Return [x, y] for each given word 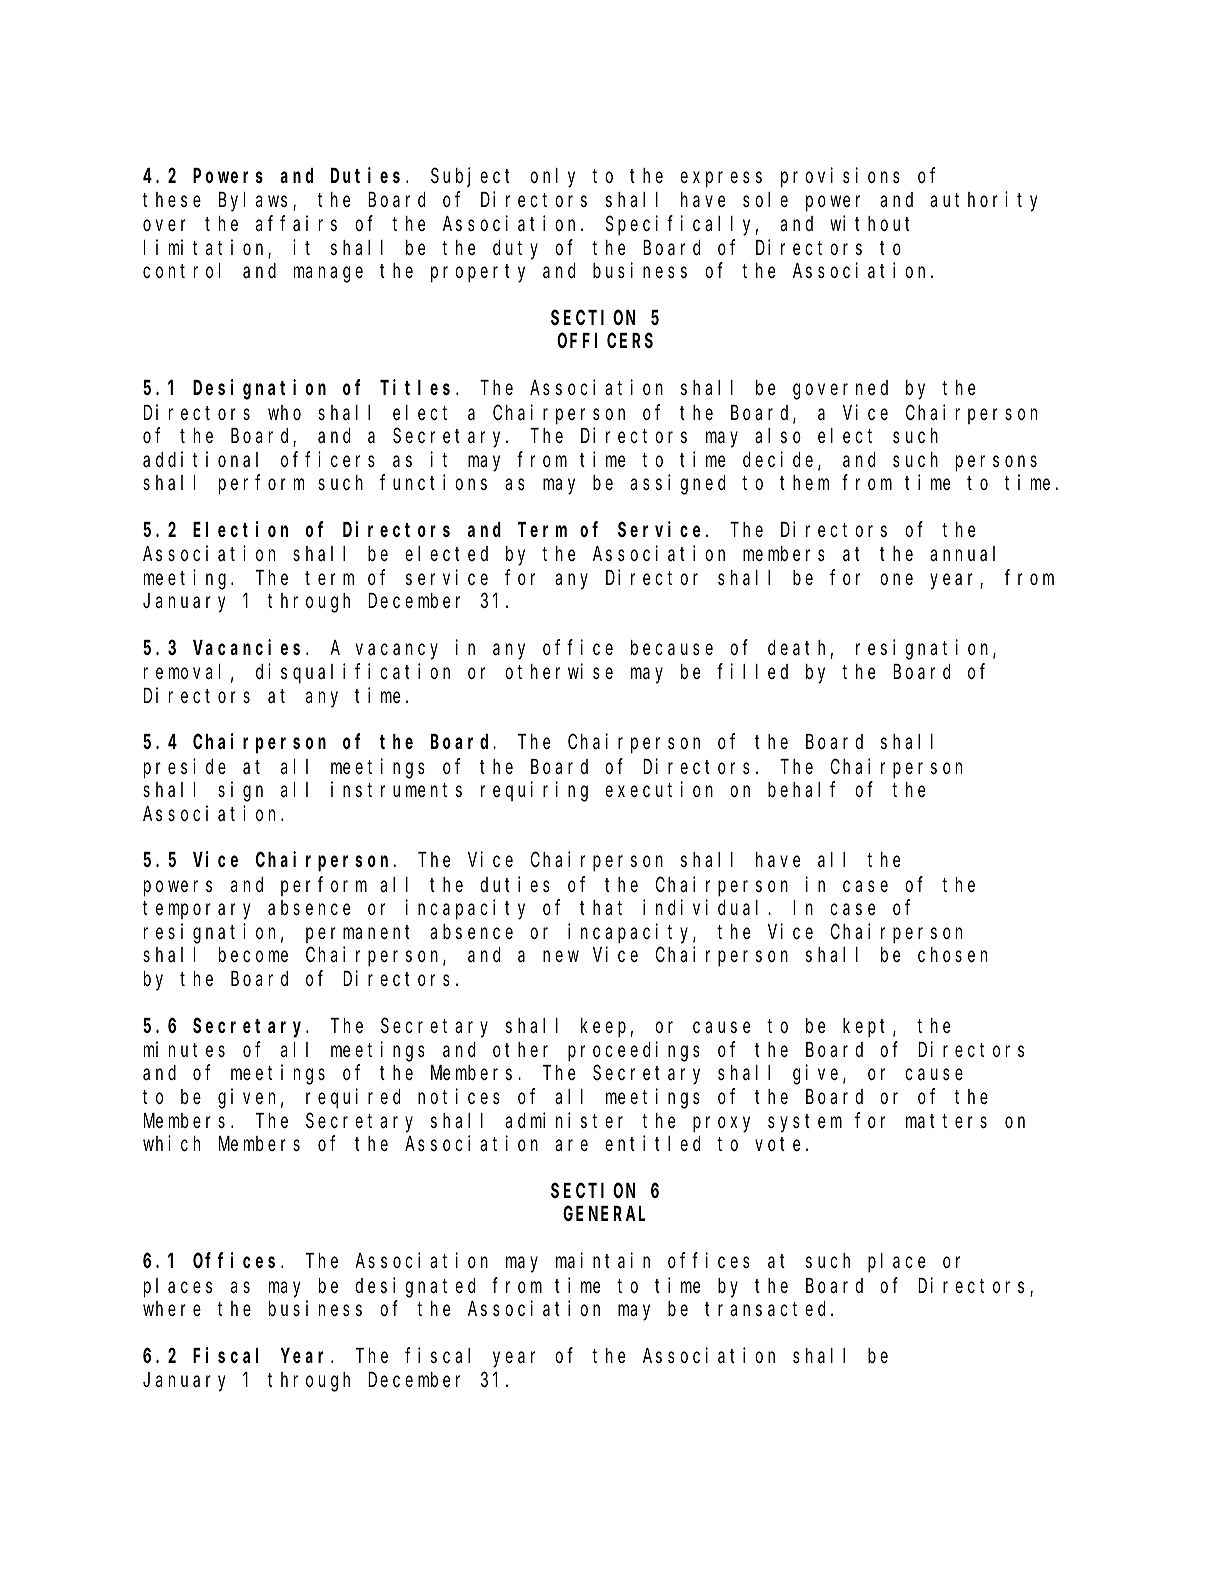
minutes [184, 1049]
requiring [534, 792]
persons [996, 464]
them [804, 483]
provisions [840, 177]
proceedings [634, 1051]
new [561, 957]
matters [946, 1121]
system [805, 1123]
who [284, 412]
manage [328, 275]
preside [185, 768]
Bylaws [253, 202]
